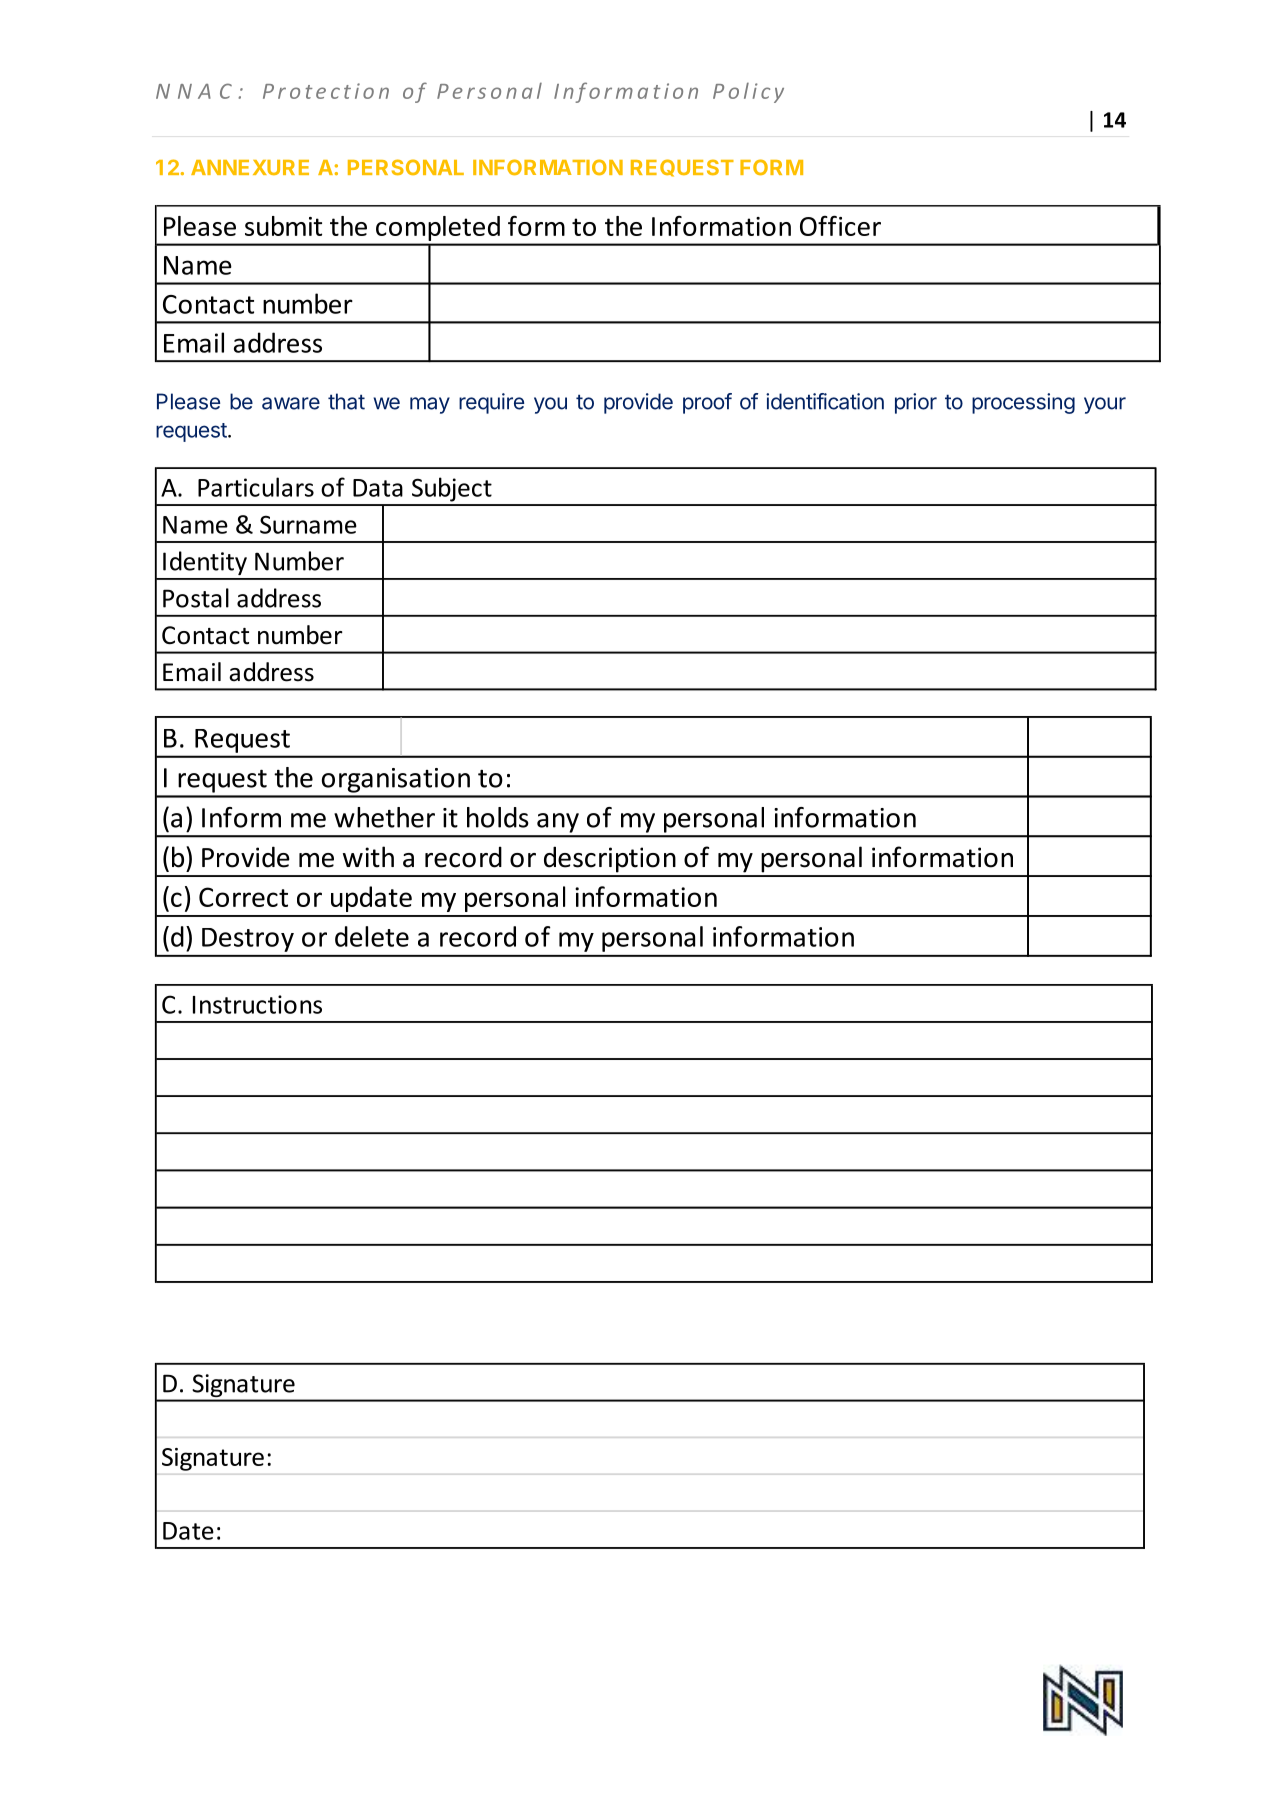  Describe the element at coordinates (378, 488) in the image. I see `Data` at that location.
